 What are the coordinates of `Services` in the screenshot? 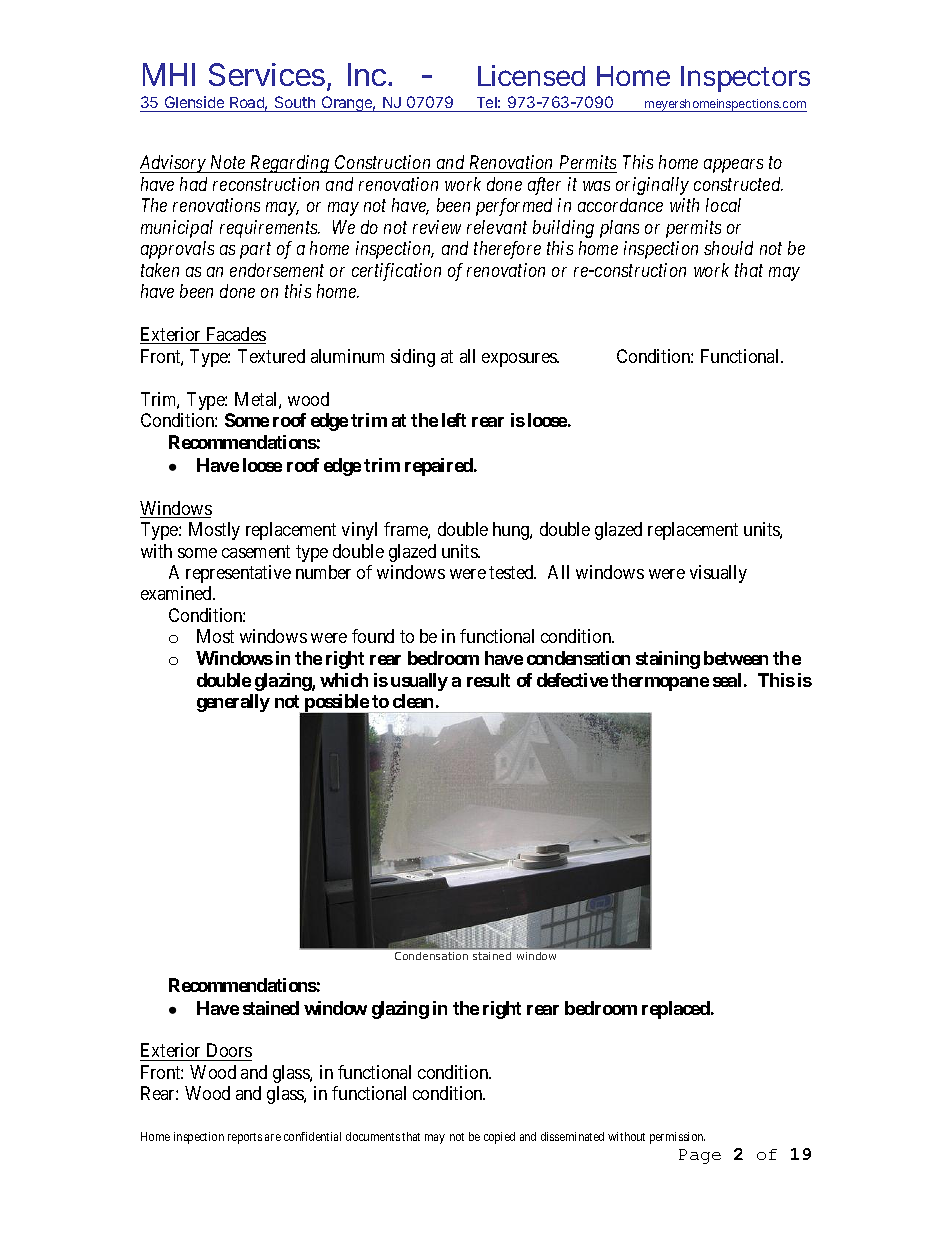 It's located at (267, 74).
